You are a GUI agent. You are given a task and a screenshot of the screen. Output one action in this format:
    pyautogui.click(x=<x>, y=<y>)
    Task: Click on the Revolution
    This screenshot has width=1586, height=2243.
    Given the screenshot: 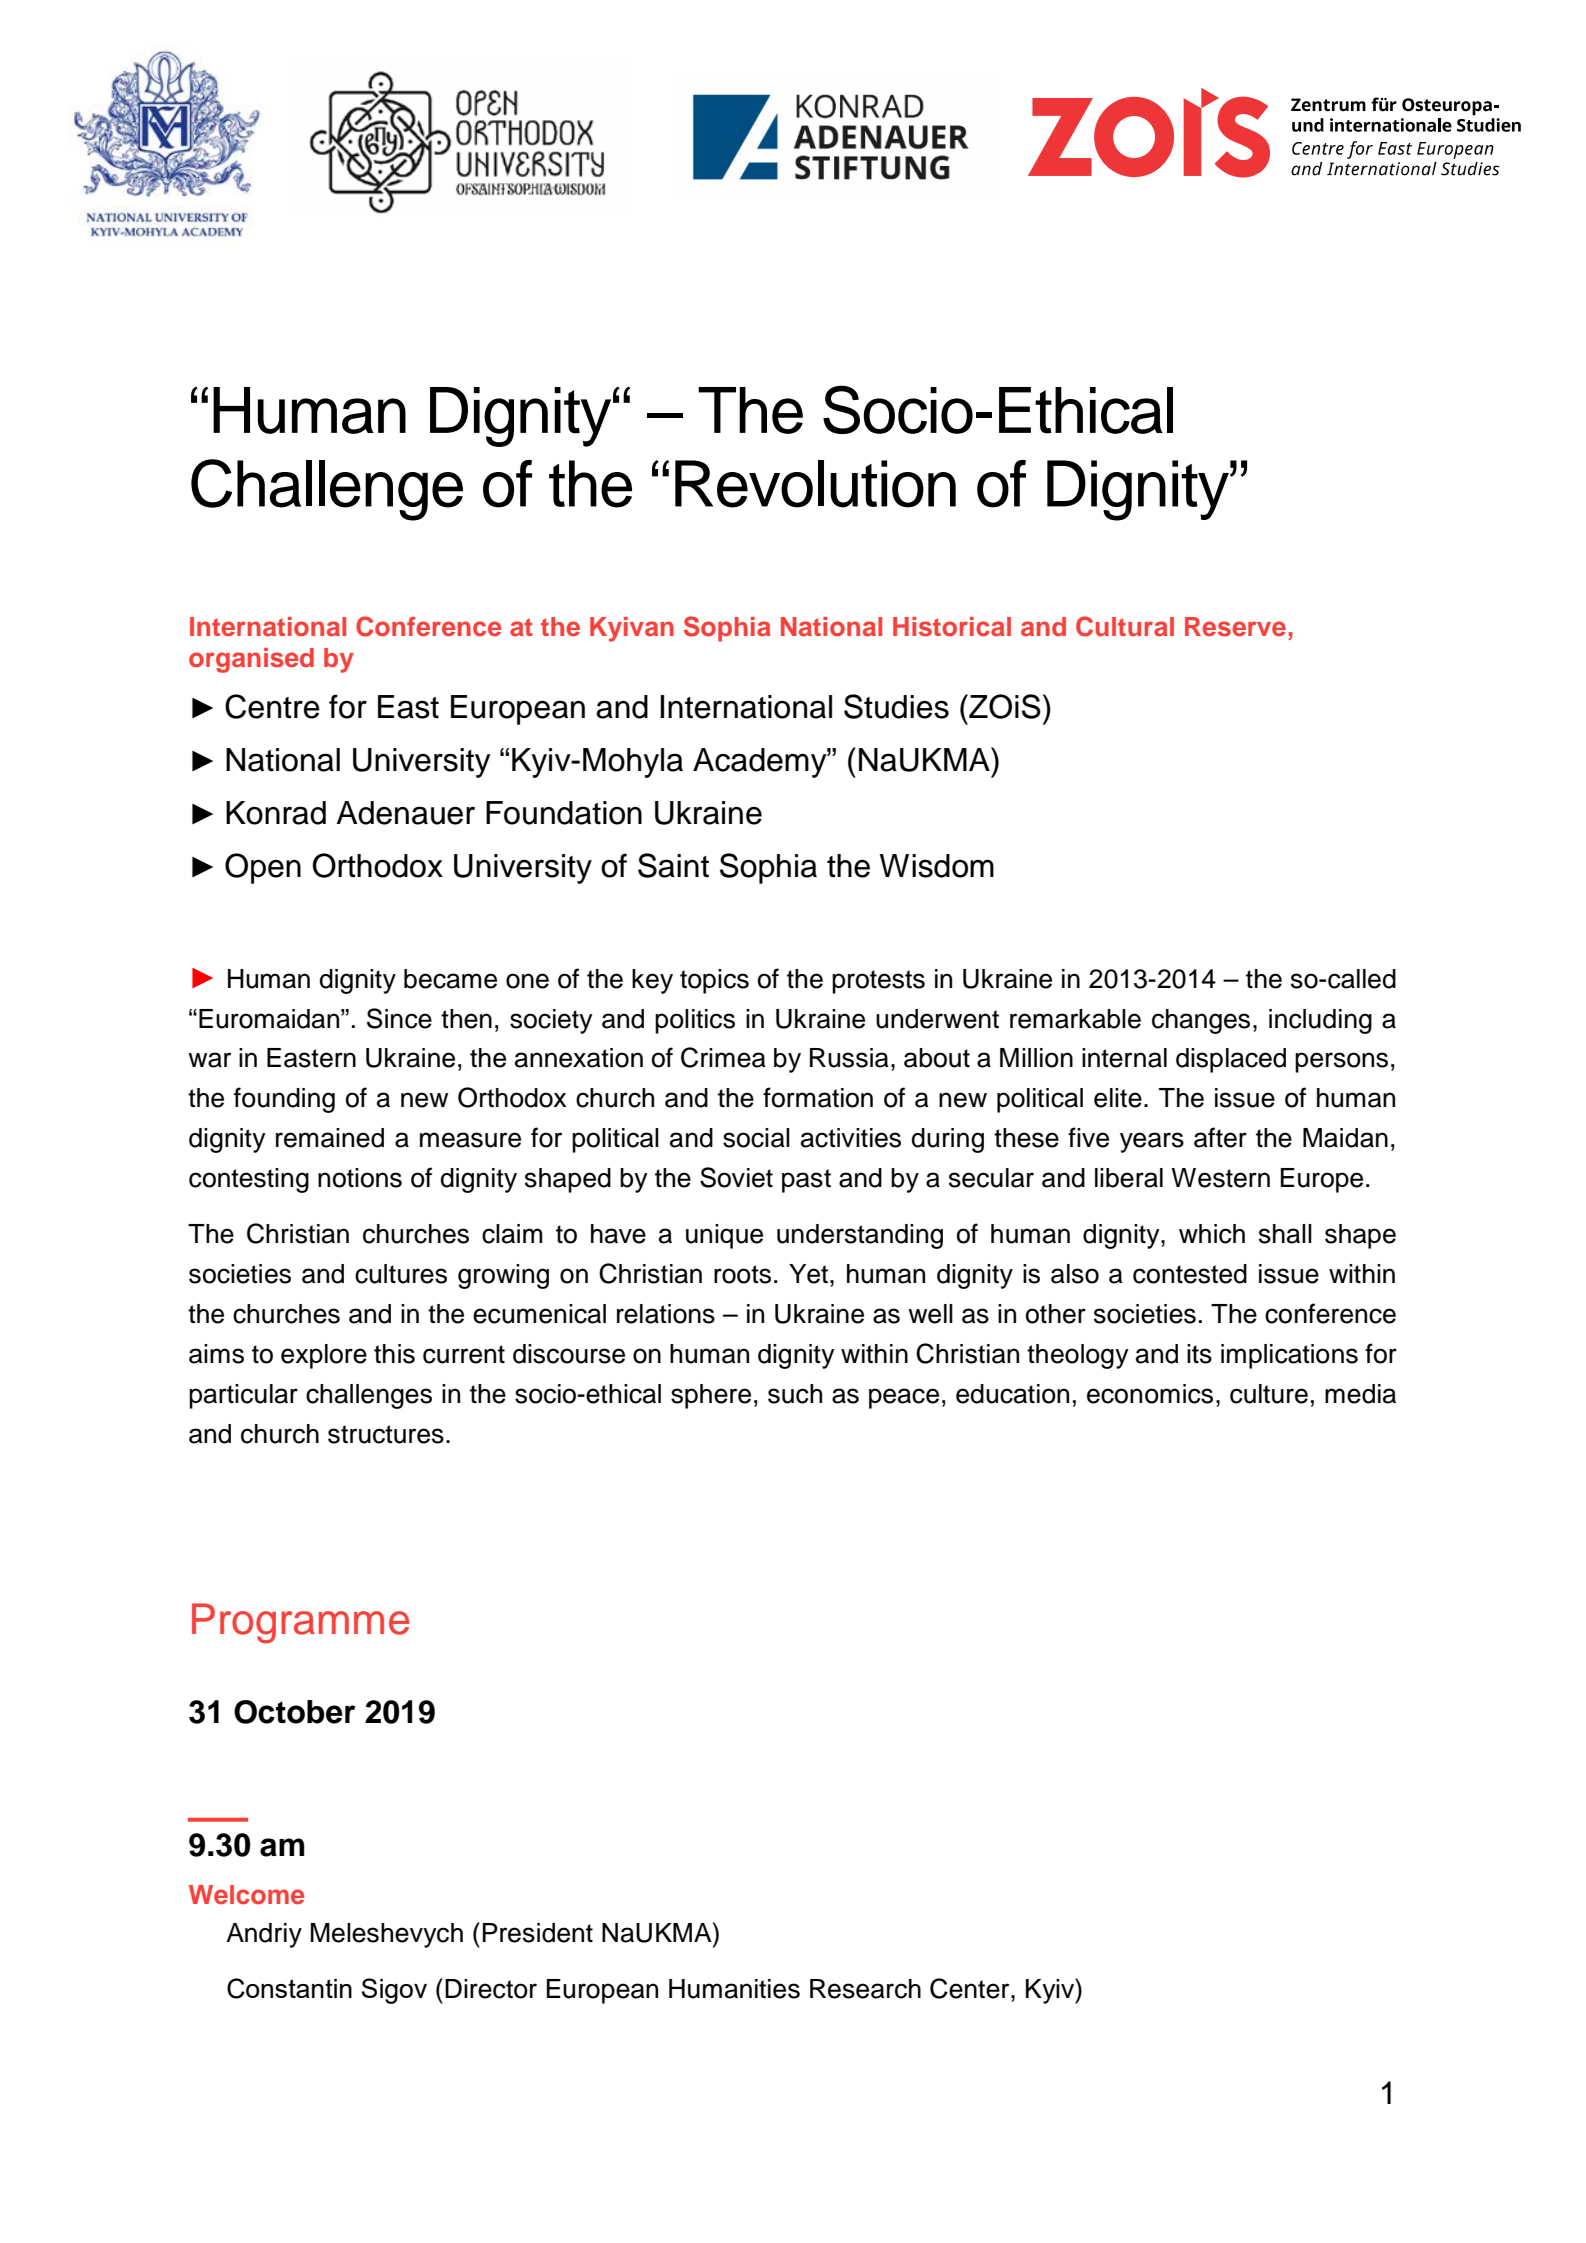 What is the action you would take?
    pyautogui.click(x=815, y=484)
